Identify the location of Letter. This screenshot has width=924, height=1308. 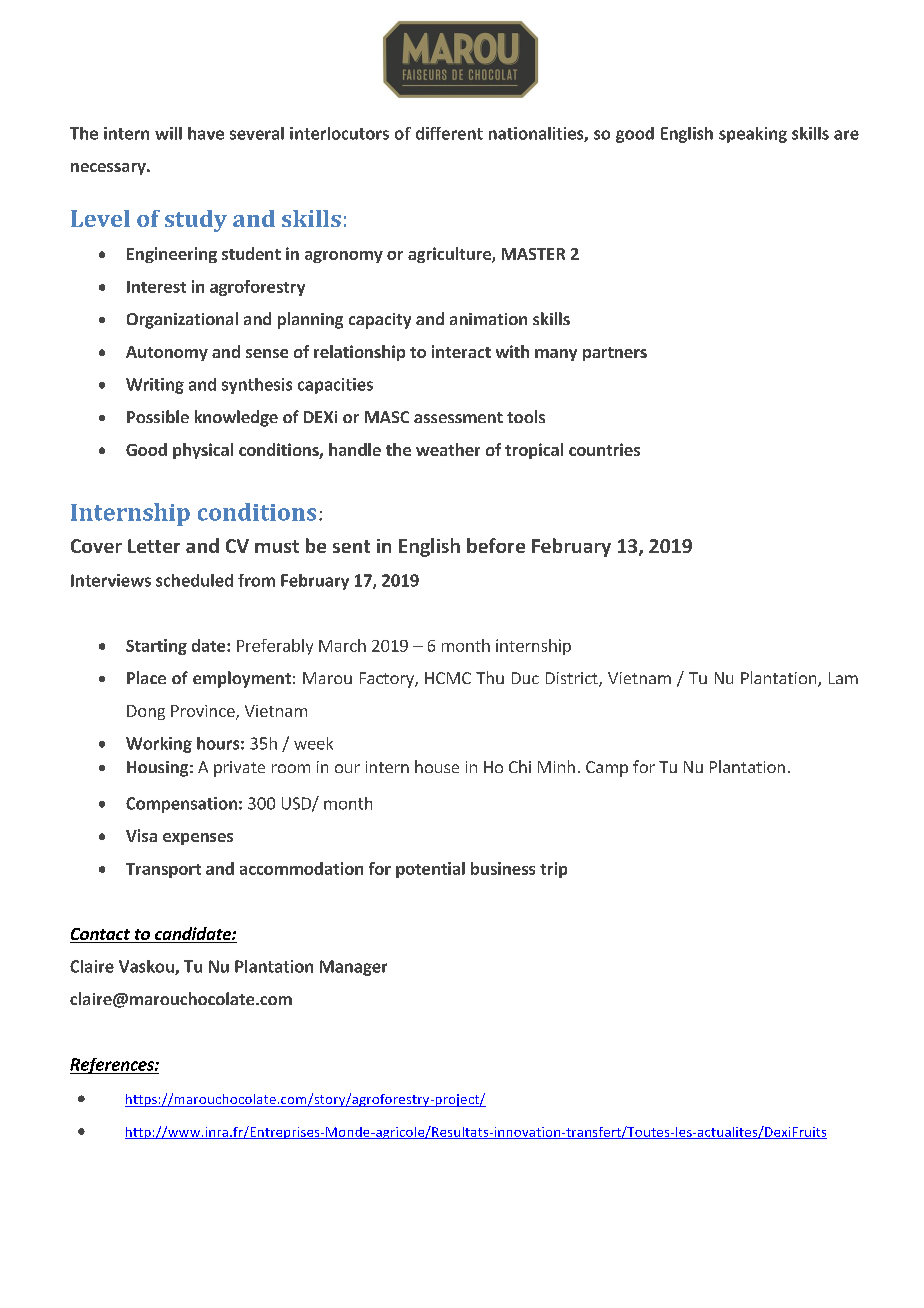
(154, 546).
